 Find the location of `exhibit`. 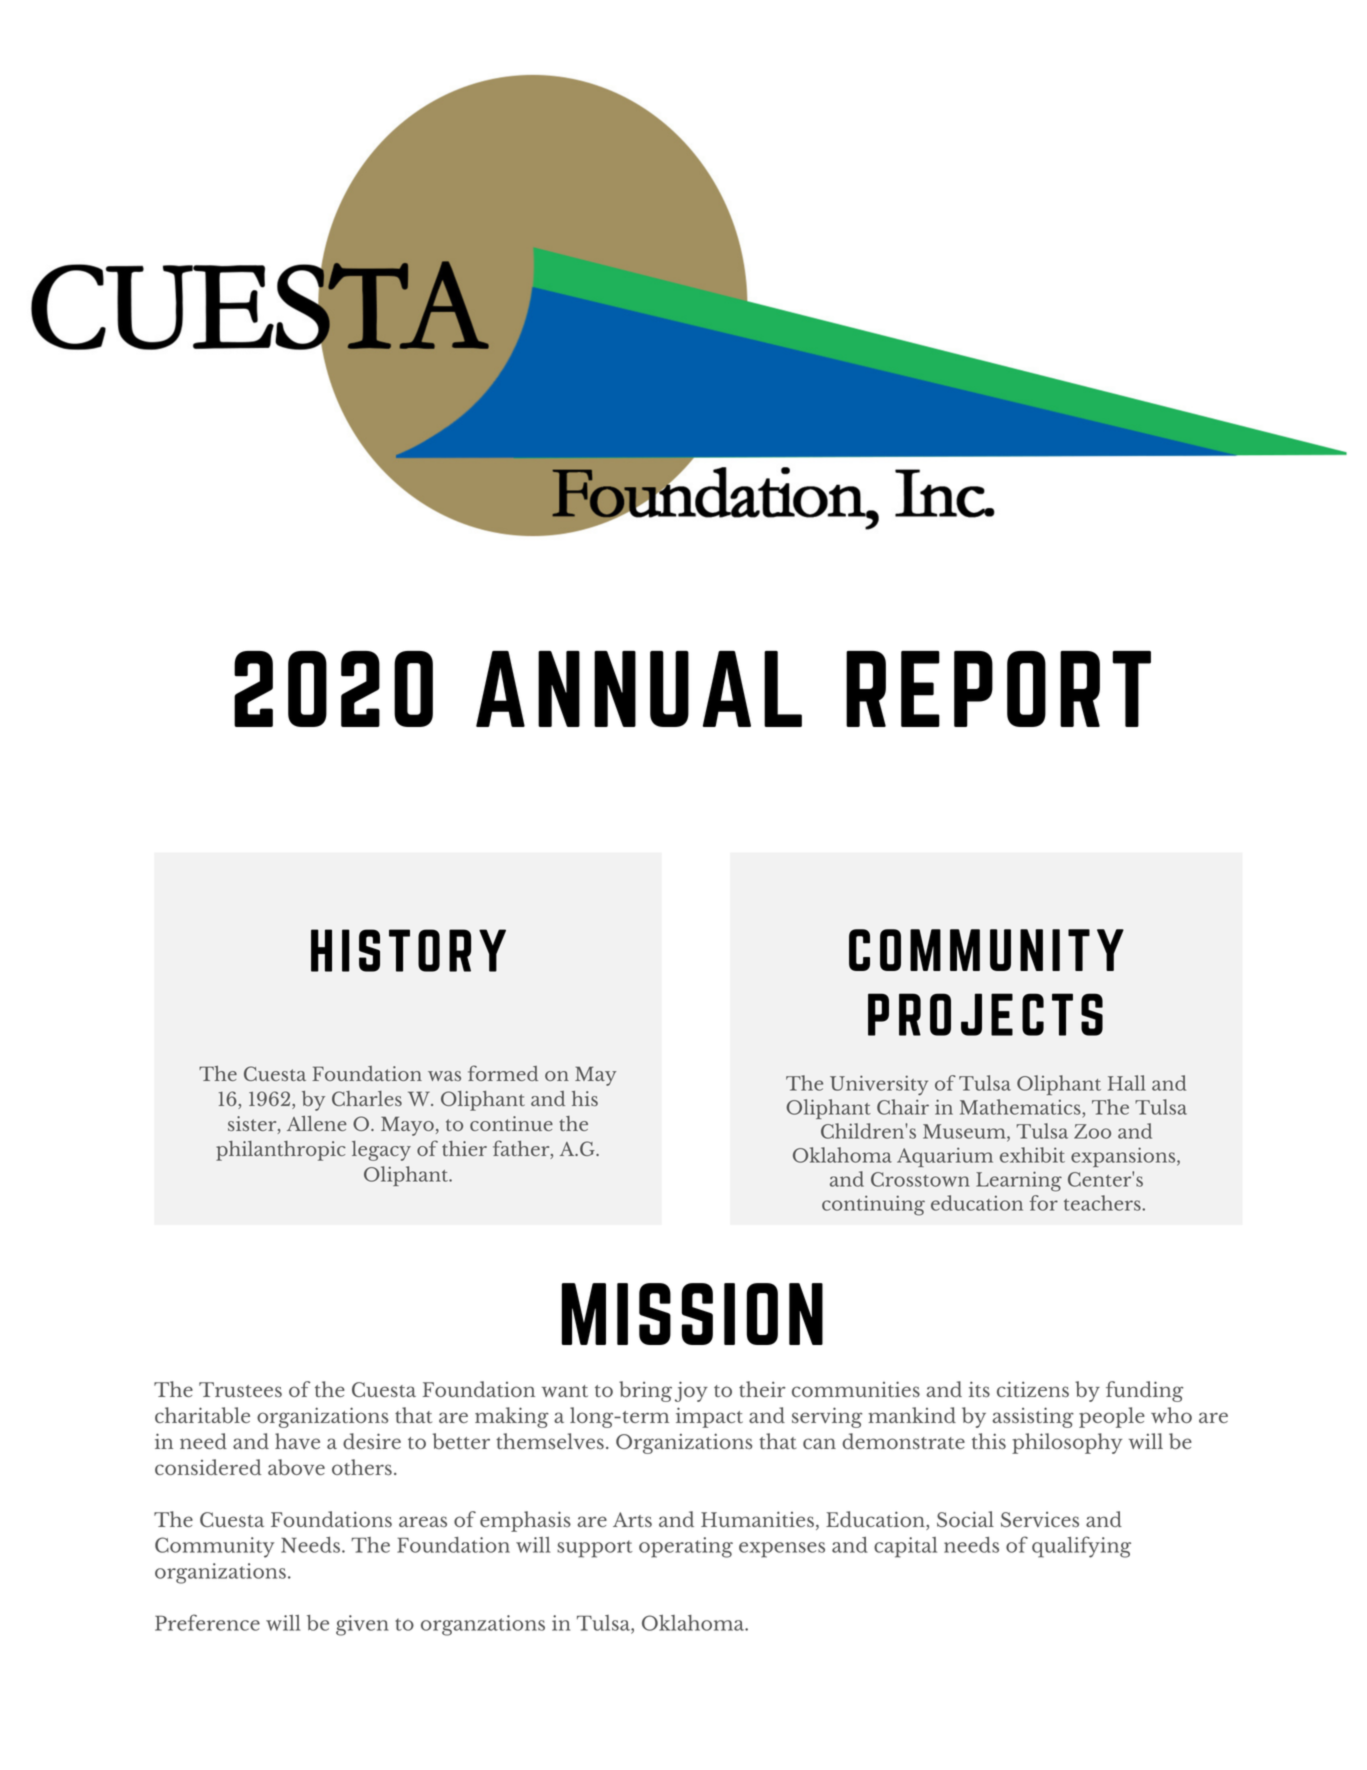

exhibit is located at coordinates (1032, 1155).
